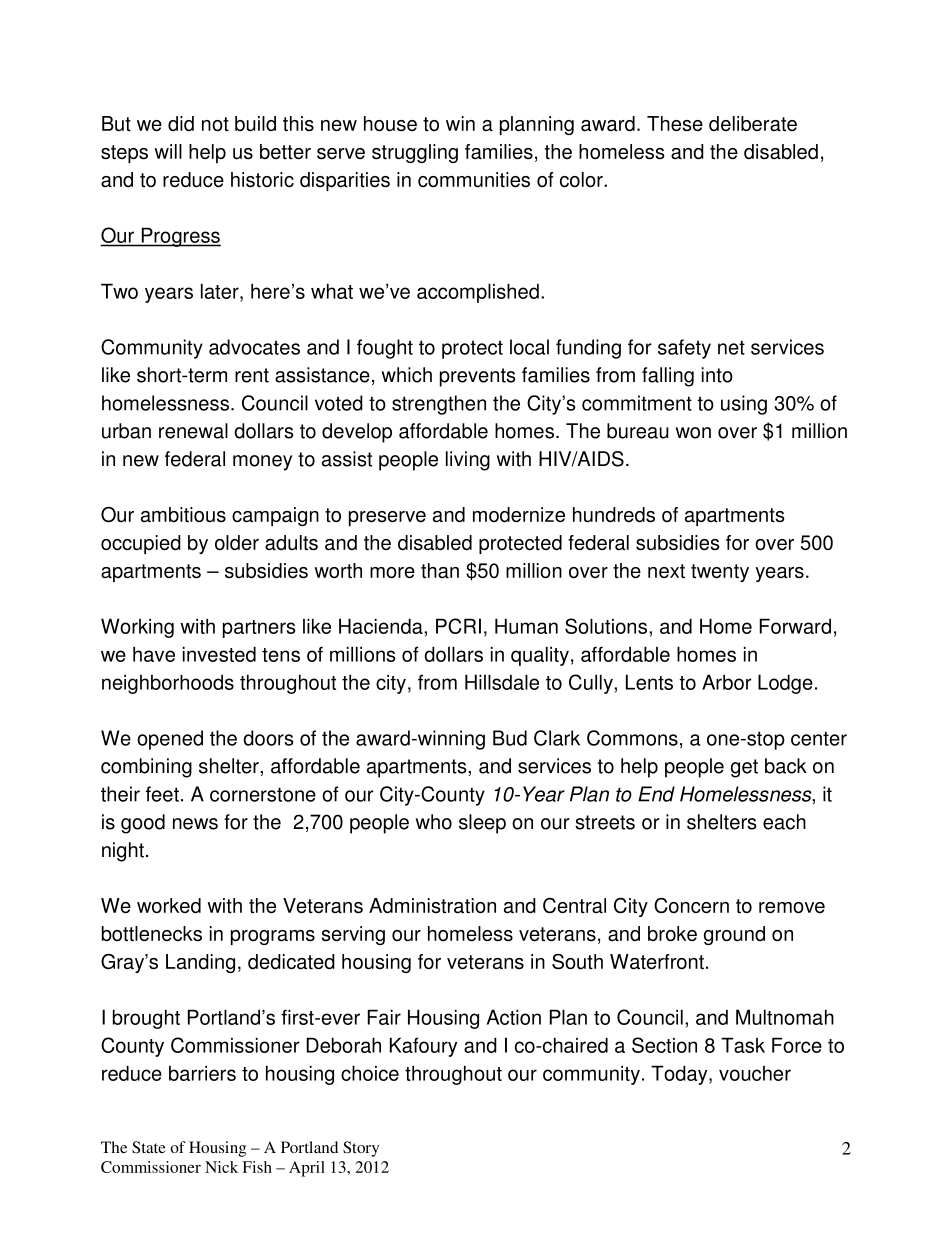 This screenshot has height=1233, width=952. I want to click on Story, so click(361, 1149).
